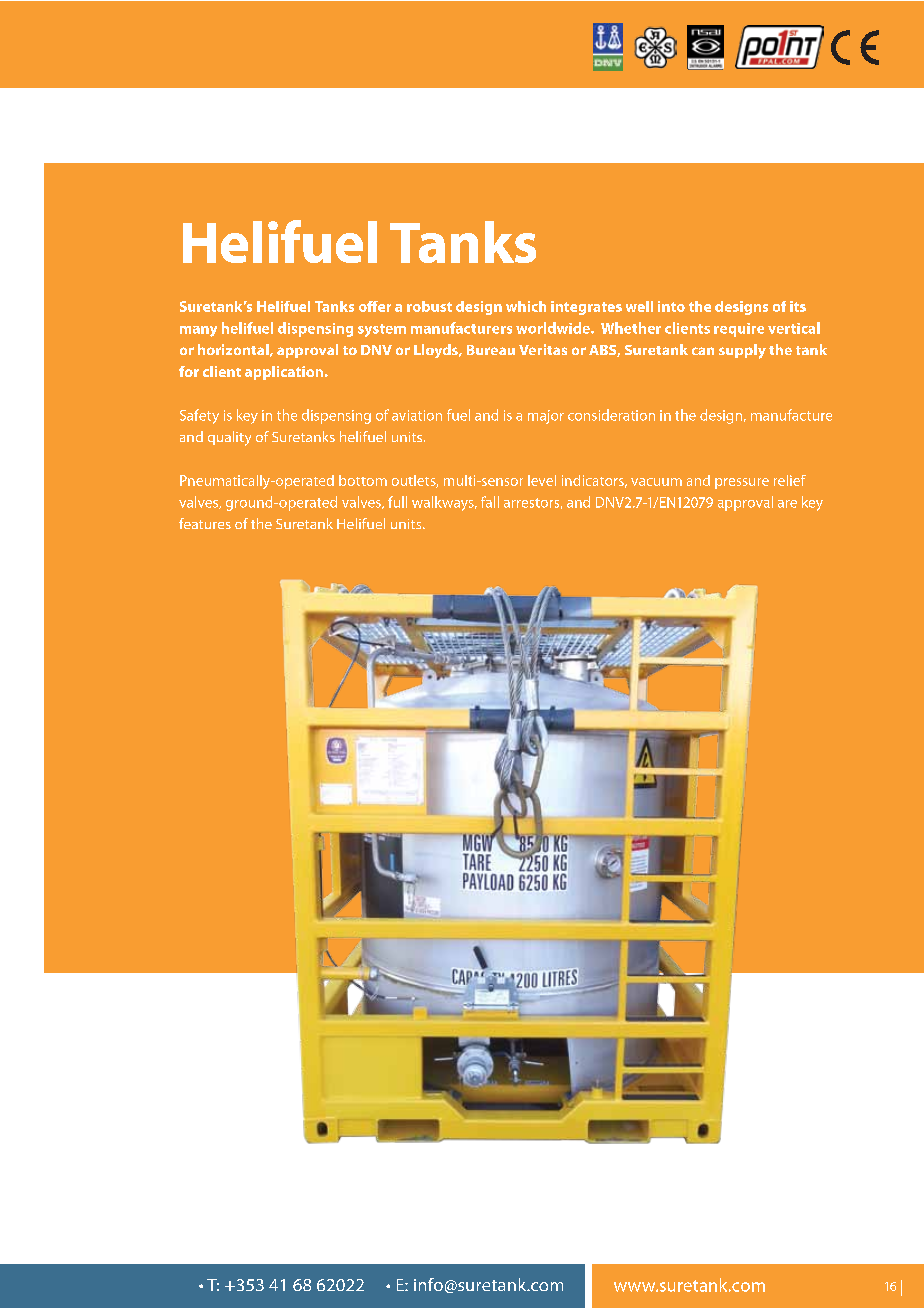 This page has width=924, height=1308. What do you see at coordinates (526, 306) in the page?
I see `which` at bounding box center [526, 306].
